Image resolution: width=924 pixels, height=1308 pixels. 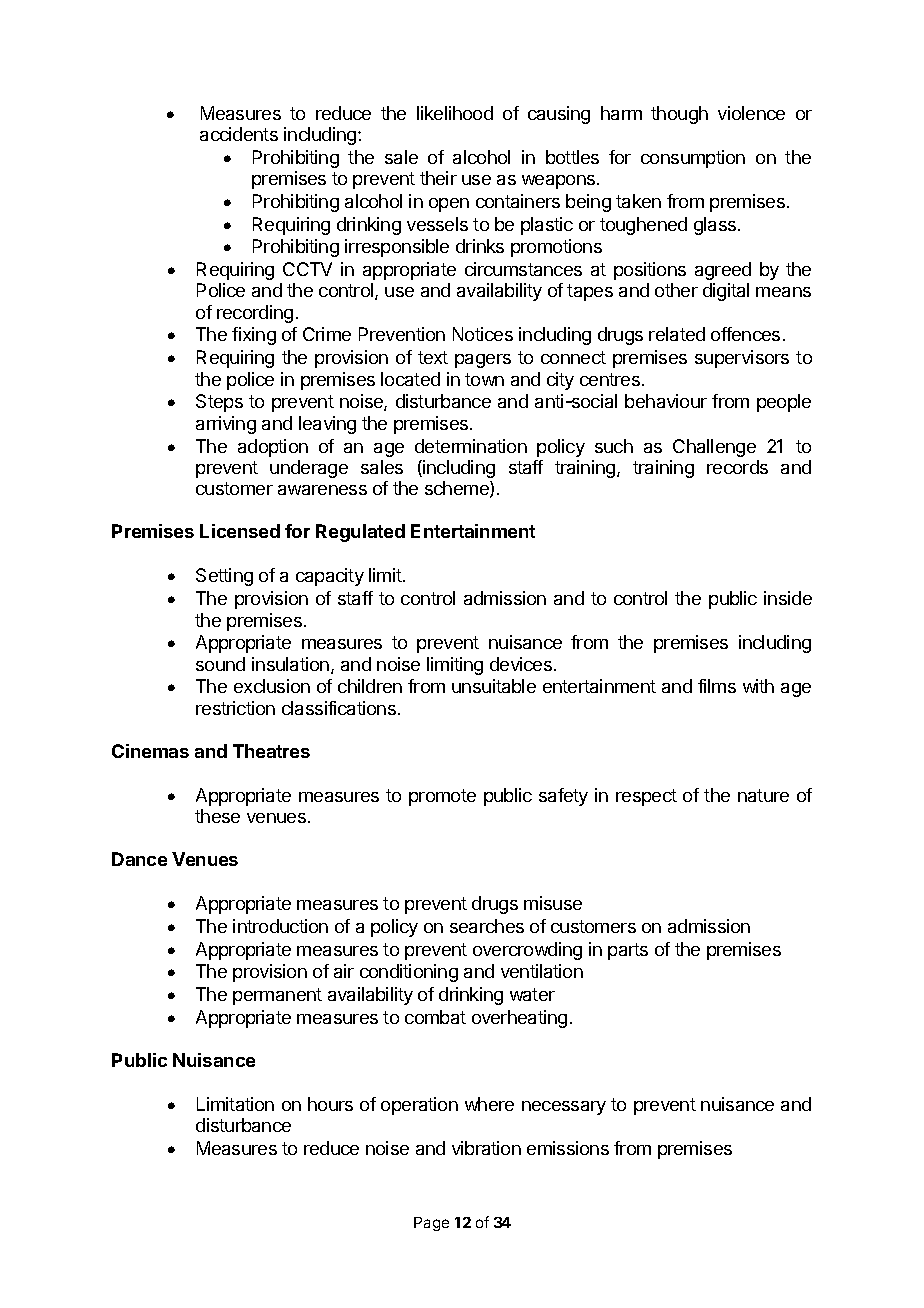 I want to click on hours, so click(x=330, y=1104).
